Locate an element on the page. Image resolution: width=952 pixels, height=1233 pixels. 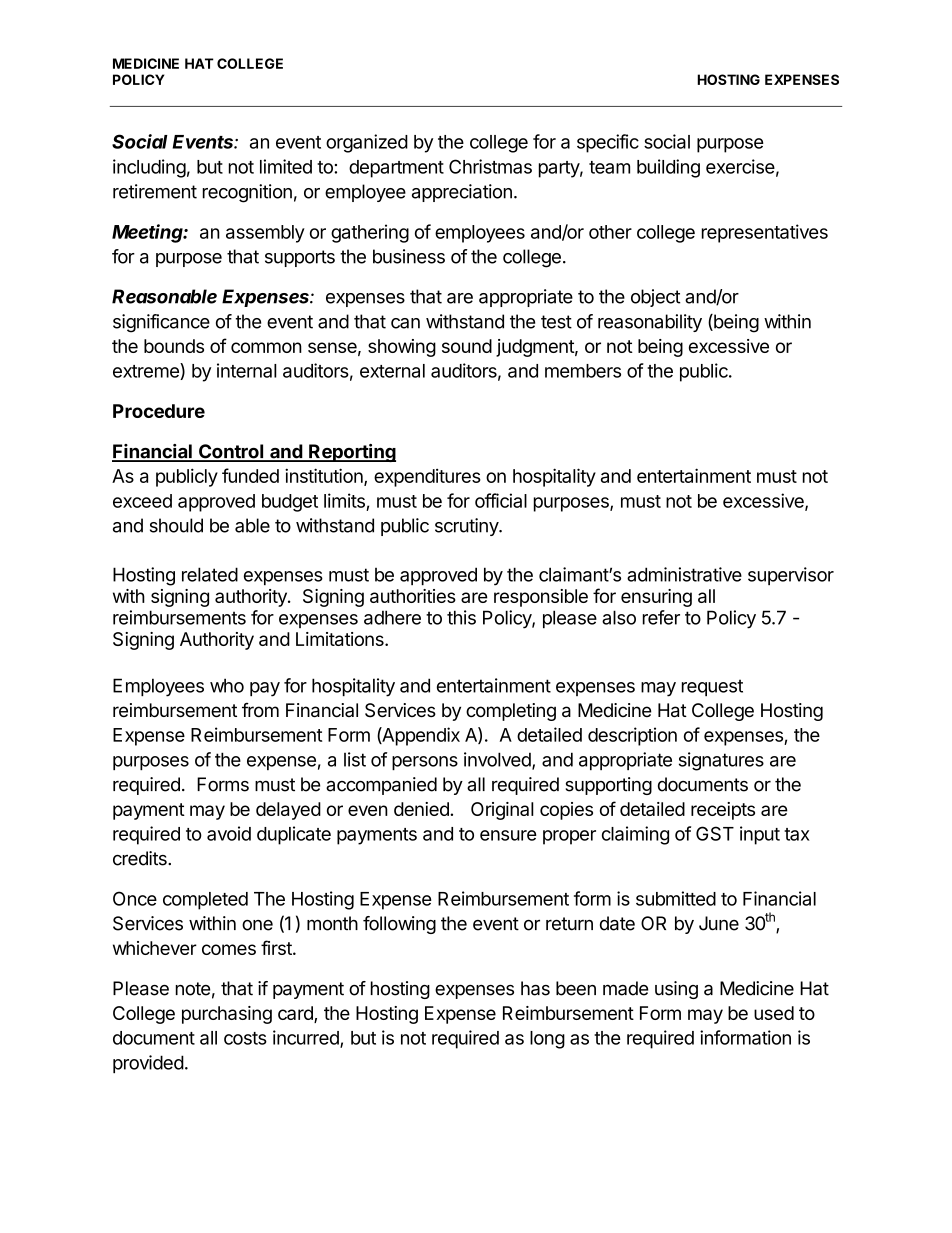
Christmas is located at coordinates (490, 166).
